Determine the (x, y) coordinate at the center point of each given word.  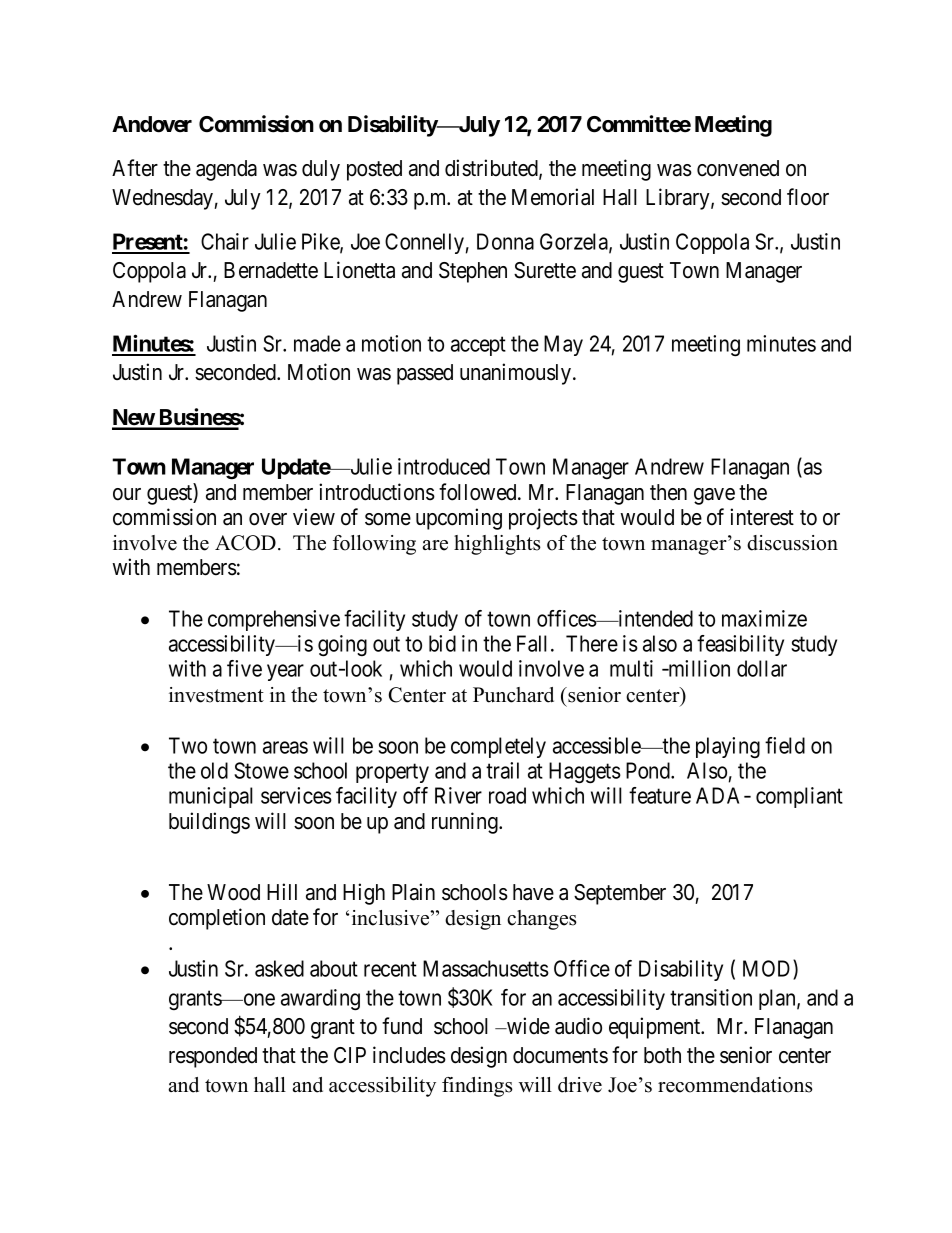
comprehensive (274, 620)
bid (442, 643)
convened (738, 168)
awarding (320, 1000)
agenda (226, 170)
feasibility (740, 645)
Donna (505, 241)
